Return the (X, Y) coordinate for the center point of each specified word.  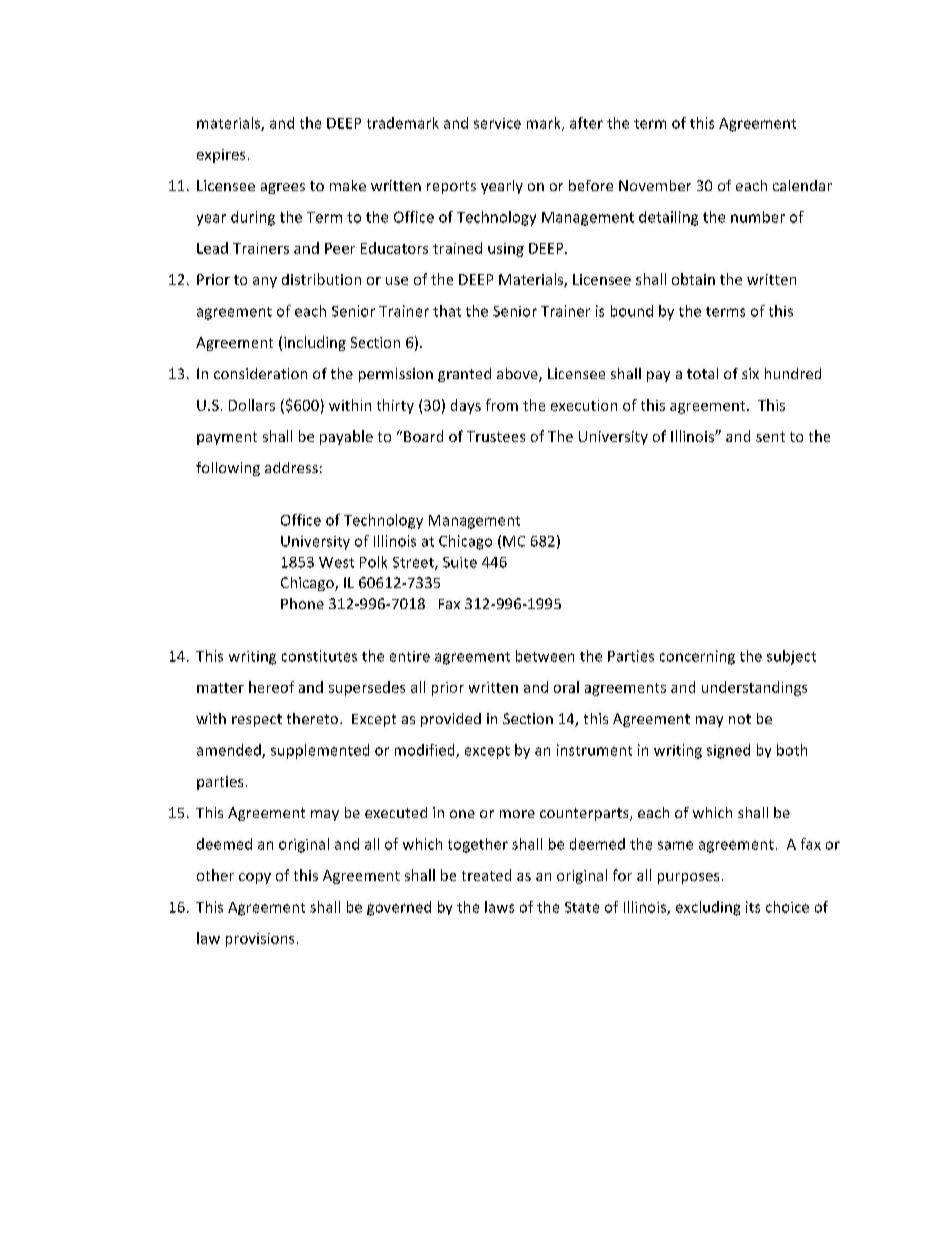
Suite (460, 562)
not (740, 719)
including (315, 343)
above (518, 375)
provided (451, 720)
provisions (260, 940)
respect (257, 720)
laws (499, 907)
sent (770, 437)
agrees (283, 188)
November (655, 185)
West (336, 562)
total (702, 373)
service (497, 123)
